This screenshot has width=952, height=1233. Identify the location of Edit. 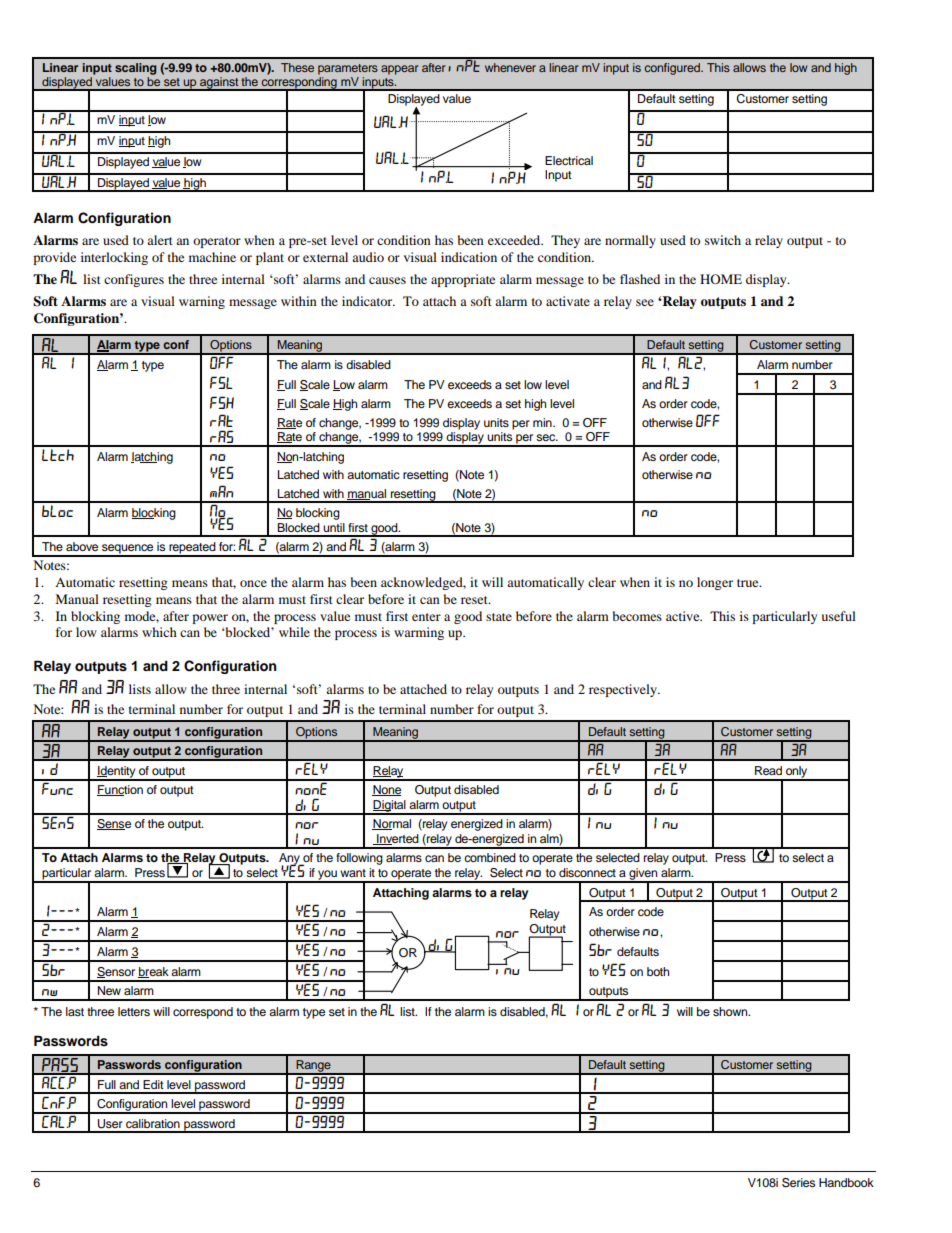
(153, 1084).
